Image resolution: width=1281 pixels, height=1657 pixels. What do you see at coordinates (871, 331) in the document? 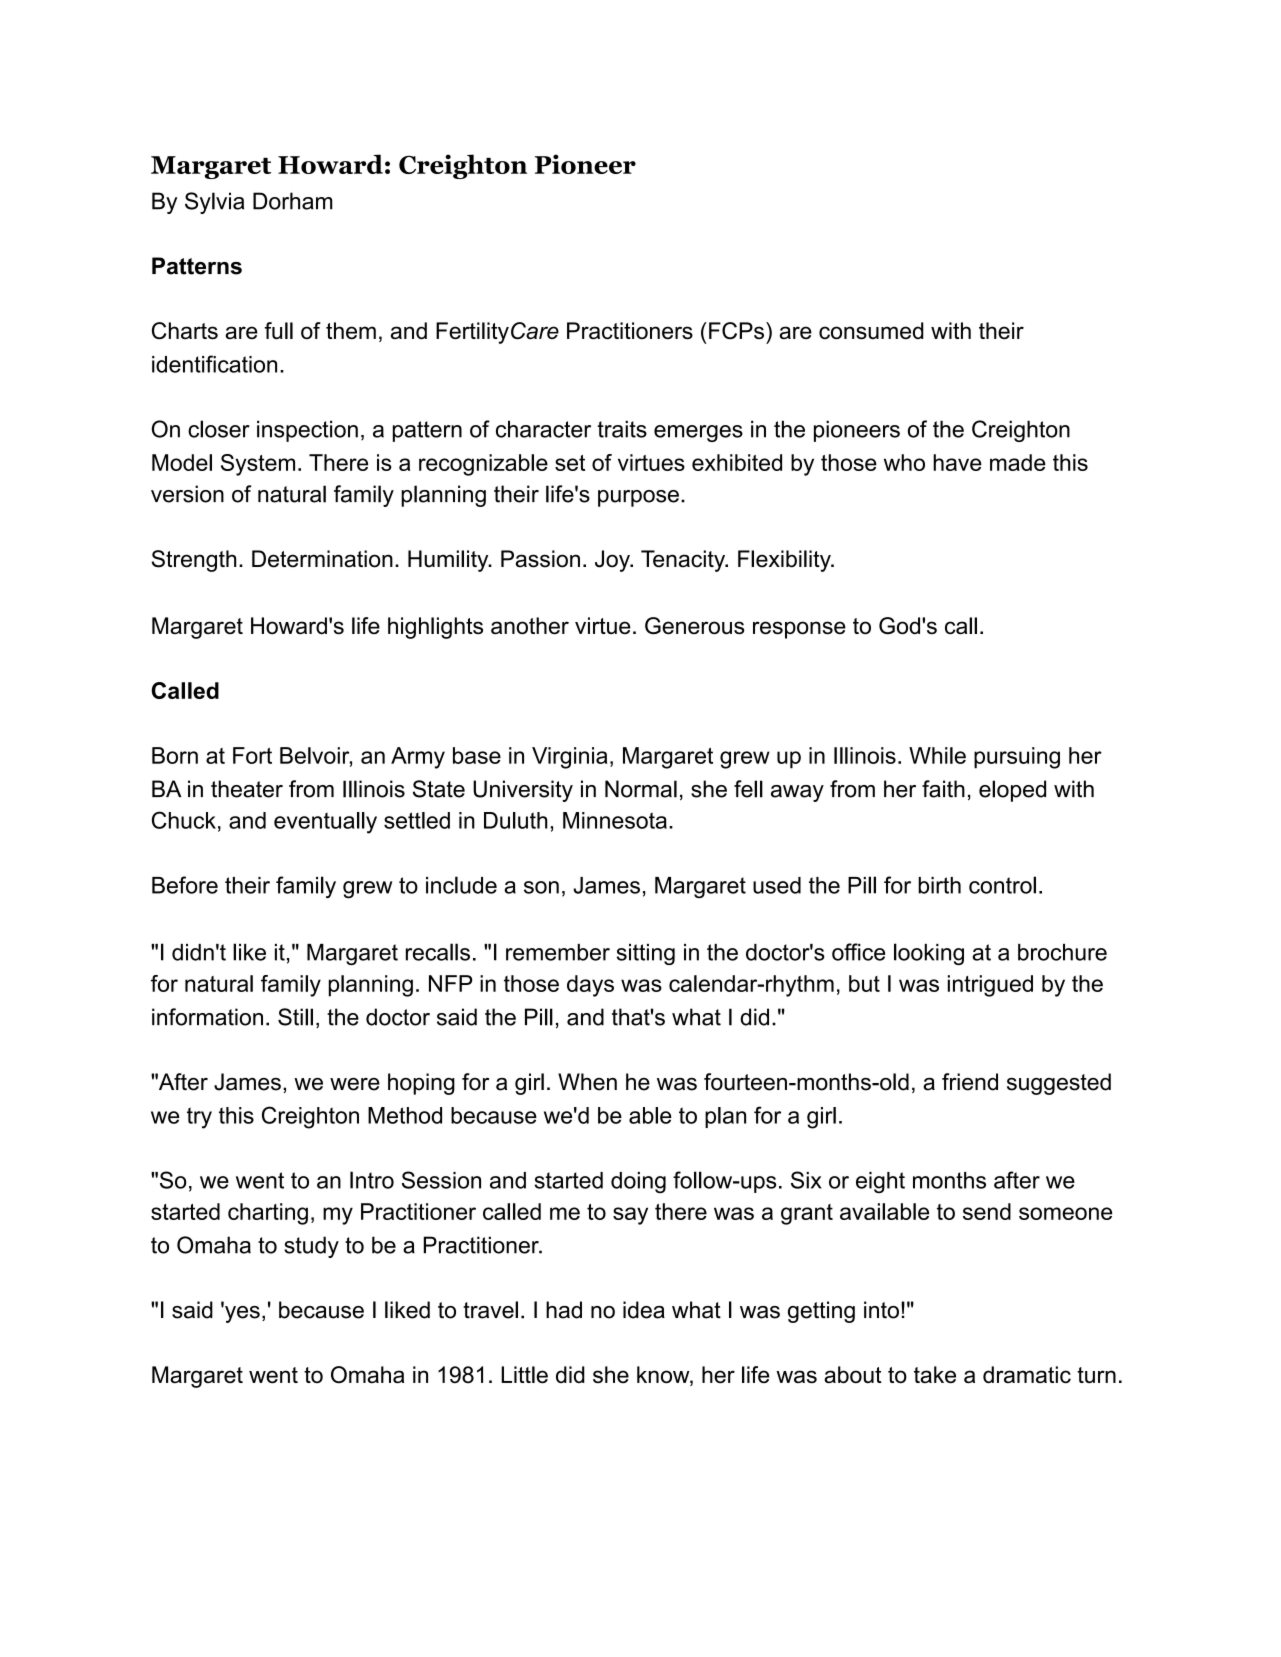
I see `consumed` at bounding box center [871, 331].
